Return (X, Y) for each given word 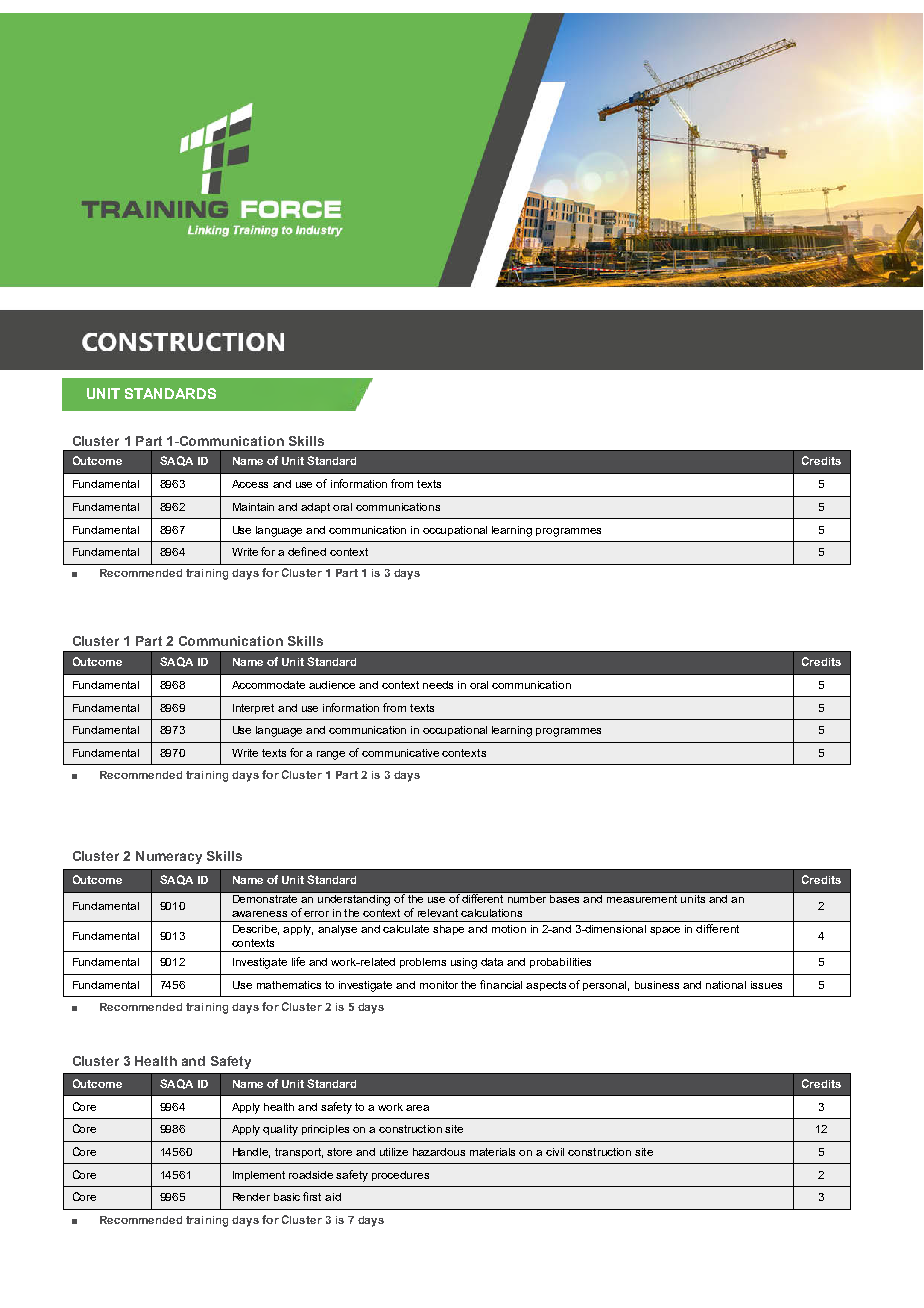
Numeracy (169, 857)
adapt (315, 508)
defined (307, 551)
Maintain (253, 507)
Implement (259, 1176)
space (665, 931)
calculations (491, 913)
